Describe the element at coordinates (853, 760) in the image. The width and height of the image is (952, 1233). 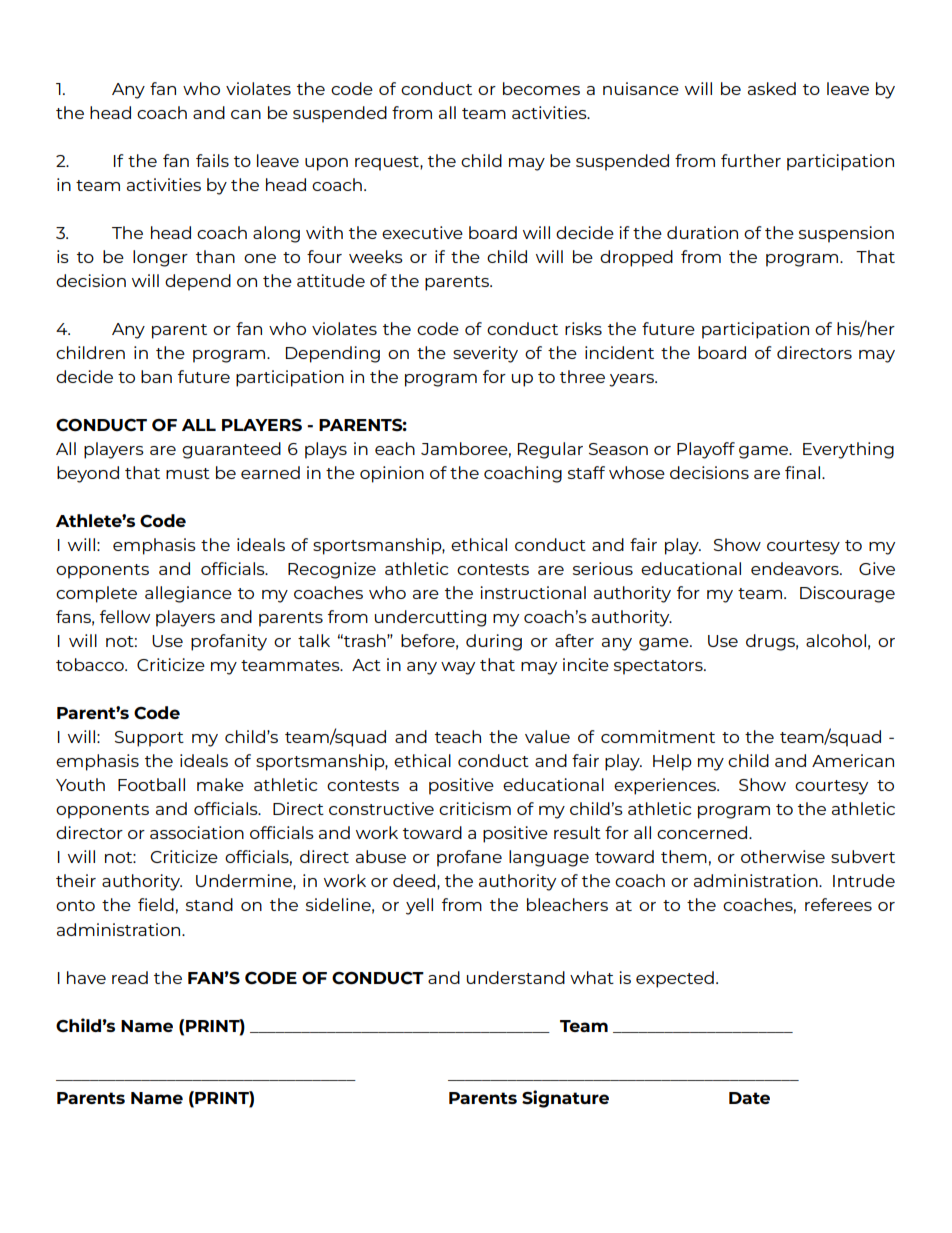
I see `American` at that location.
